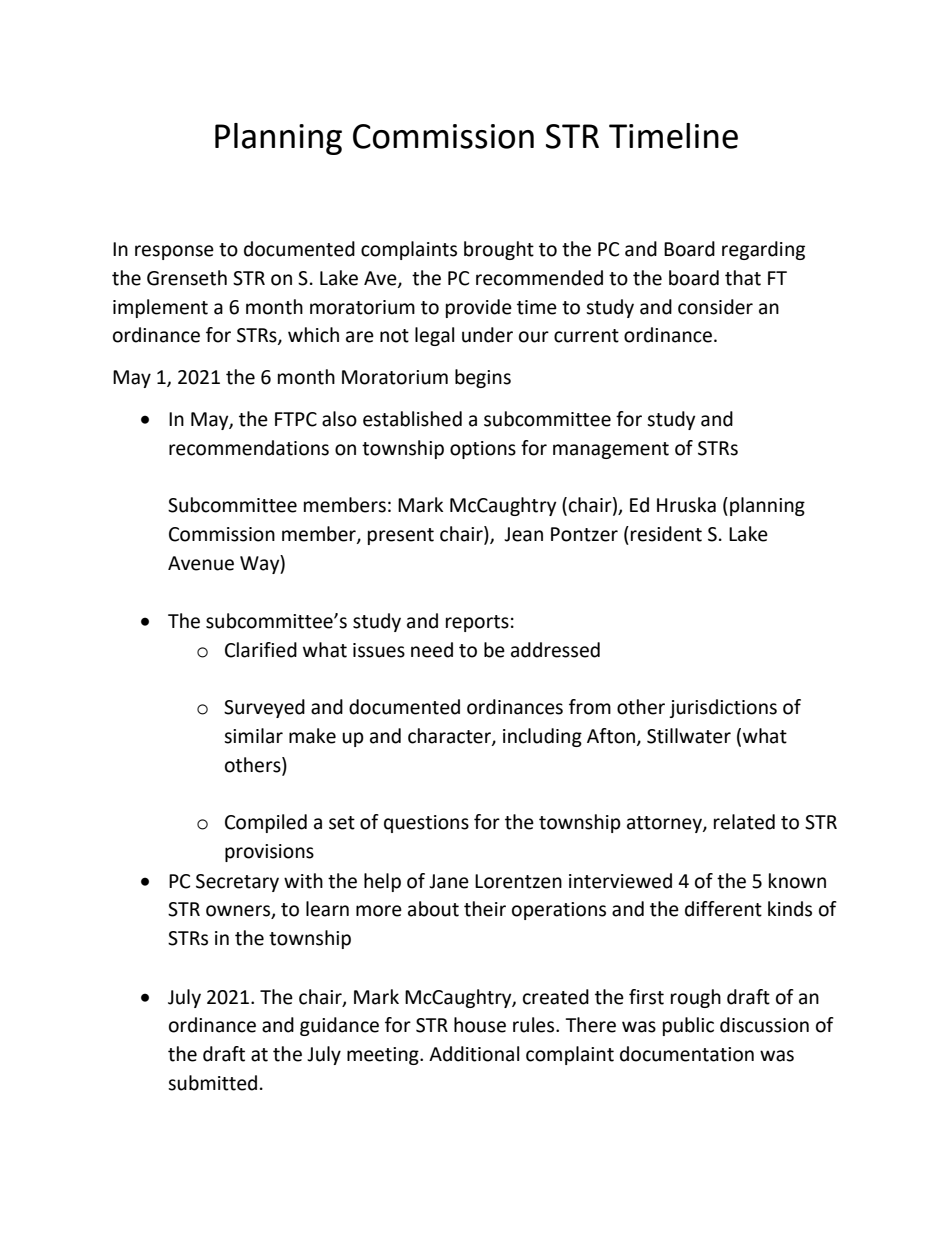 The width and height of the screenshot is (952, 1233). What do you see at coordinates (261, 650) in the screenshot?
I see `Clarified` at bounding box center [261, 650].
